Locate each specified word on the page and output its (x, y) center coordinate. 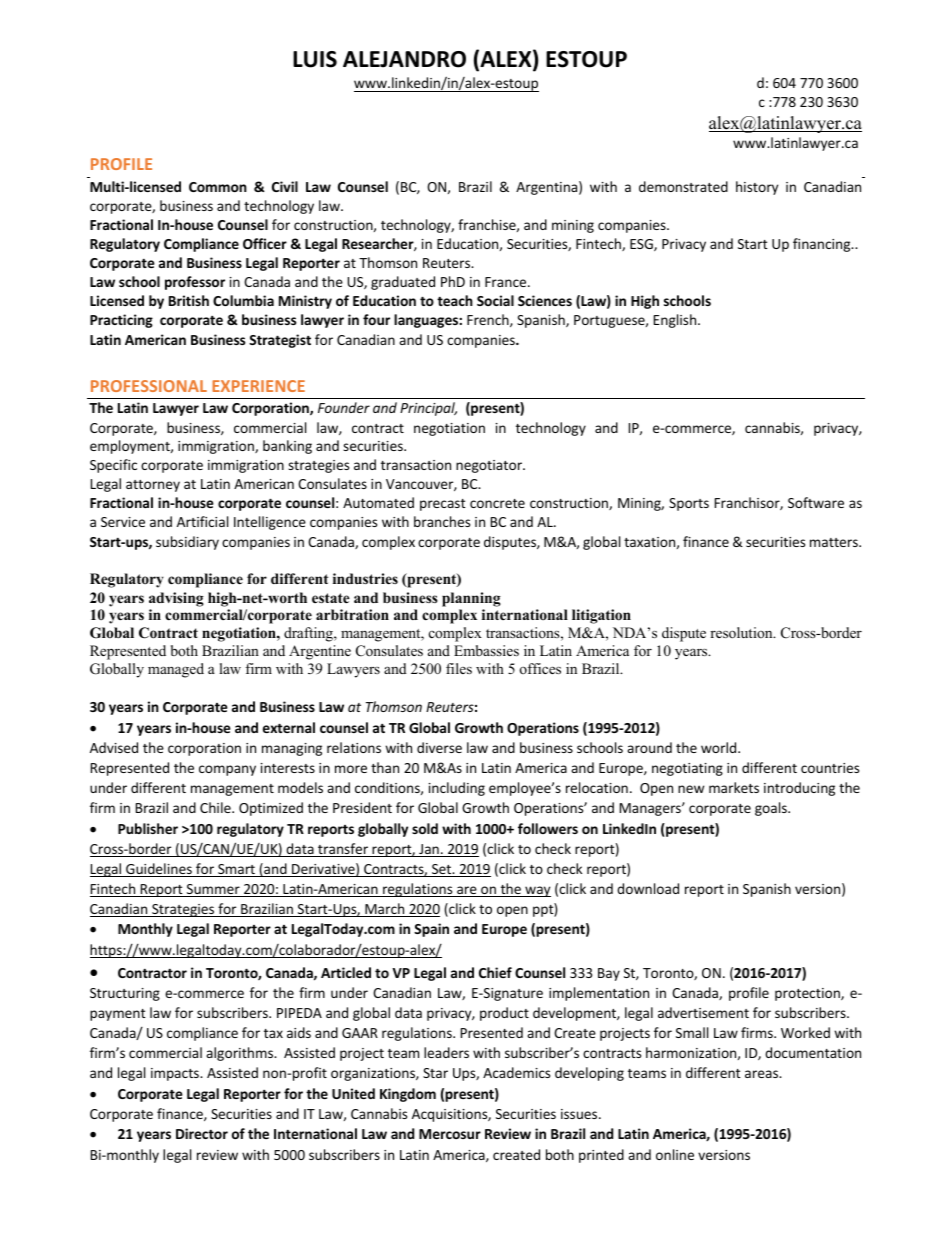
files (459, 668)
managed (176, 670)
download (648, 888)
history (757, 188)
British (189, 300)
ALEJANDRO (404, 59)
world (720, 747)
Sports (689, 504)
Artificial (202, 521)
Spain (431, 930)
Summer (213, 890)
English (676, 321)
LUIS (315, 59)
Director (202, 1133)
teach (455, 300)
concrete (497, 503)
